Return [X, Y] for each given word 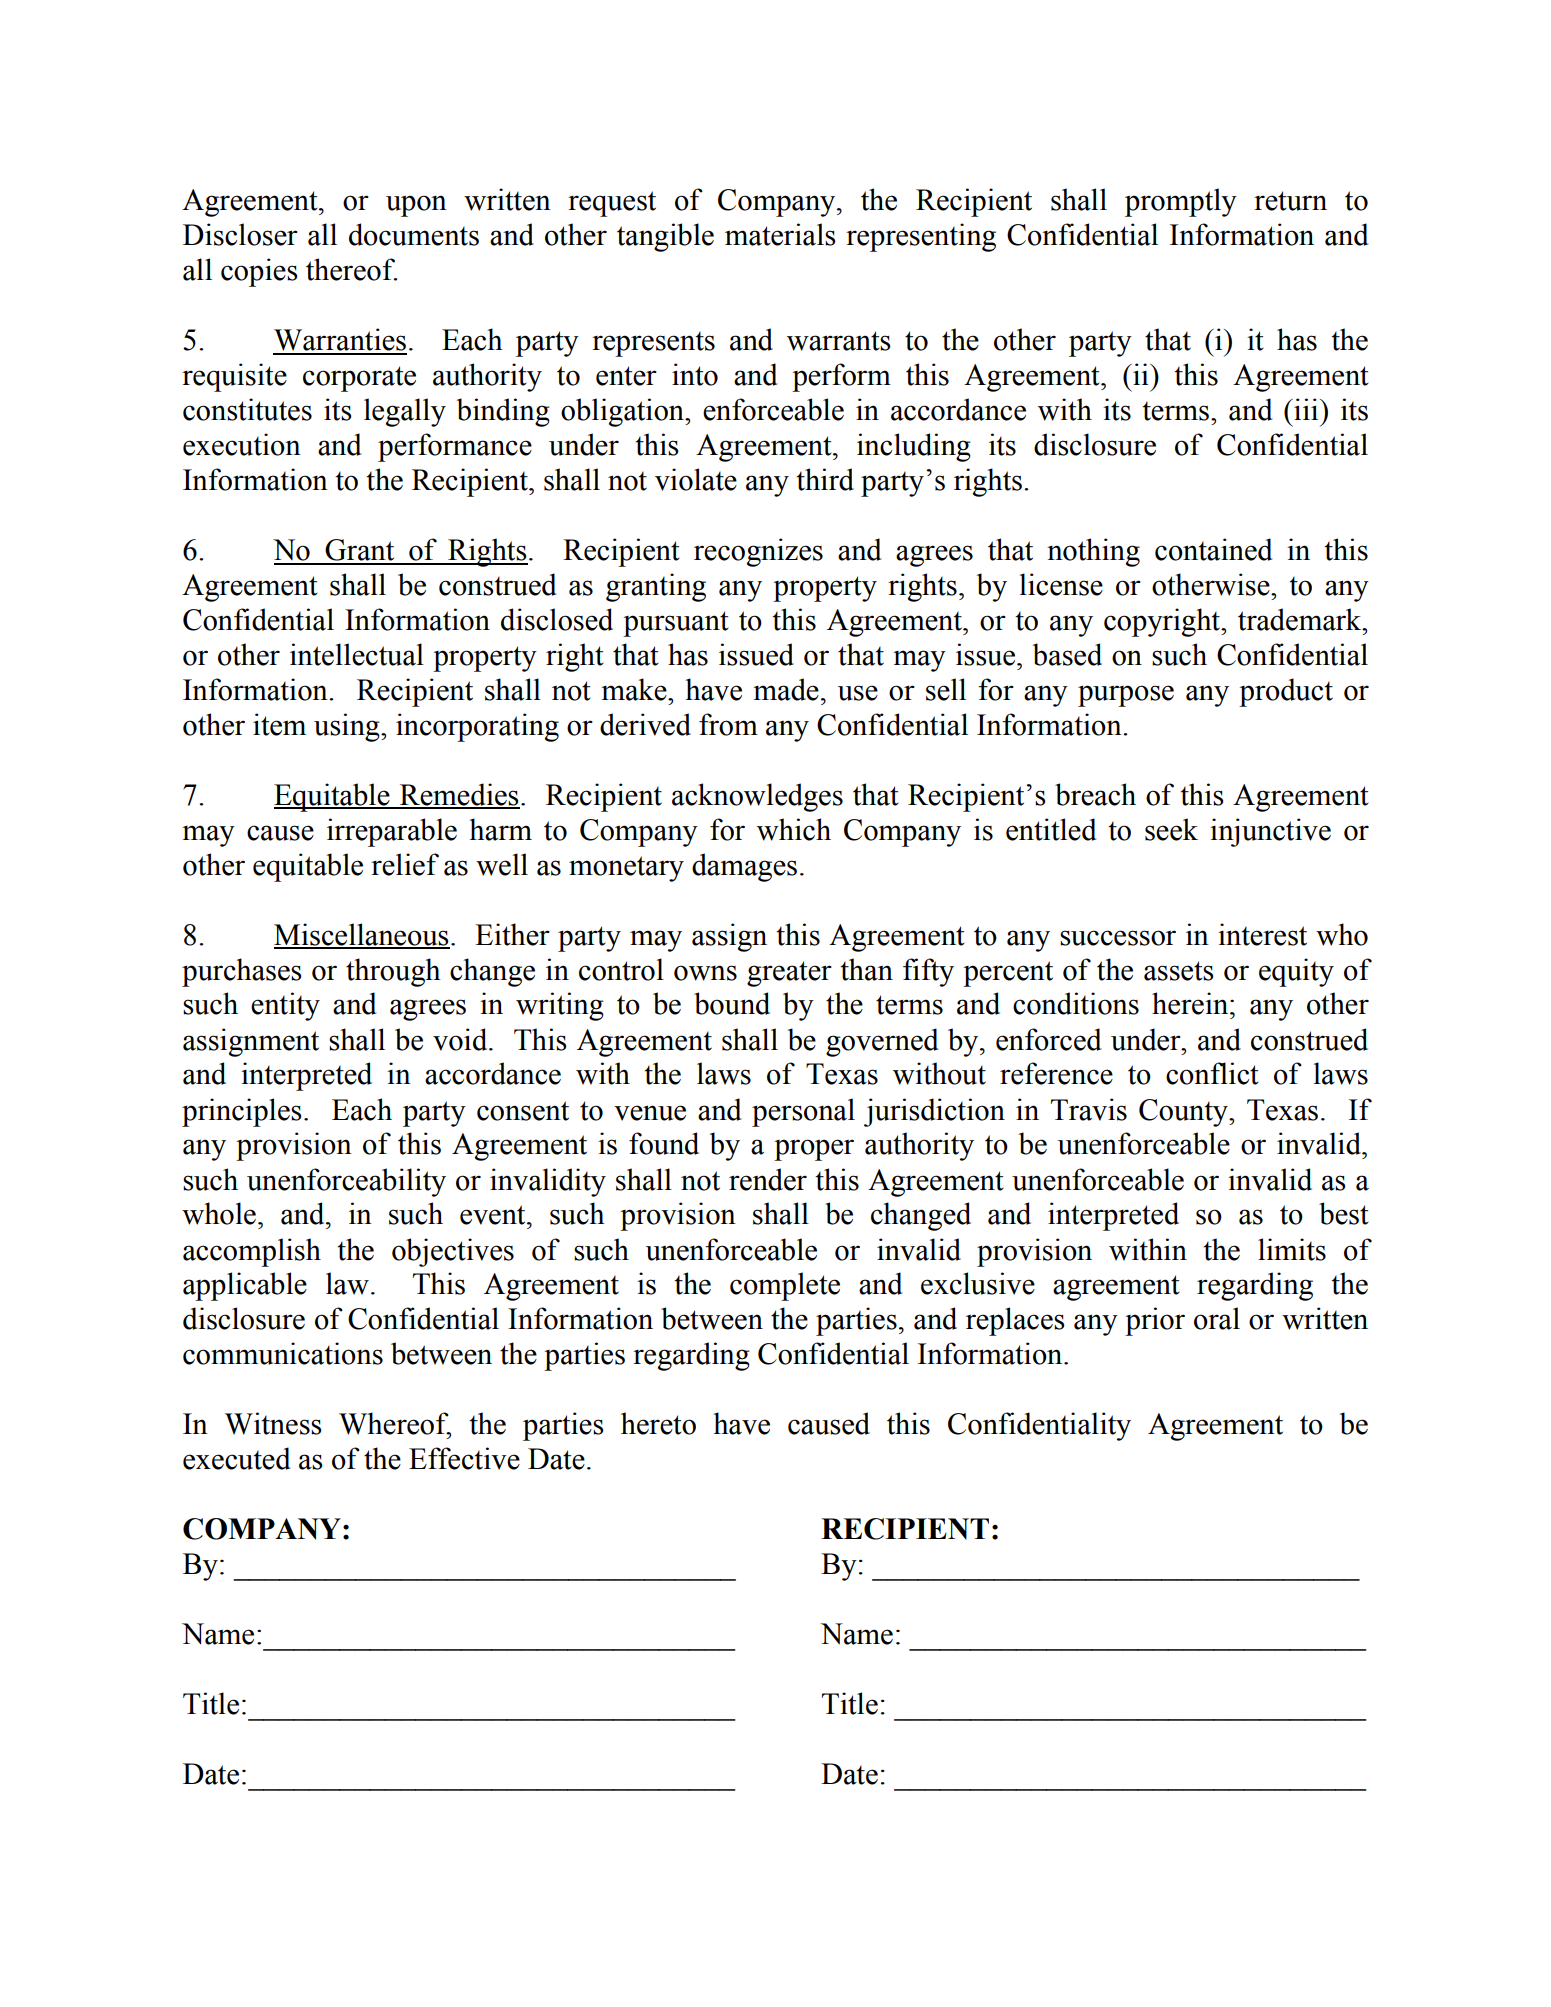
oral [1217, 1318]
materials [780, 234]
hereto [658, 1423]
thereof [351, 269]
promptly [1181, 202]
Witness [273, 1423]
